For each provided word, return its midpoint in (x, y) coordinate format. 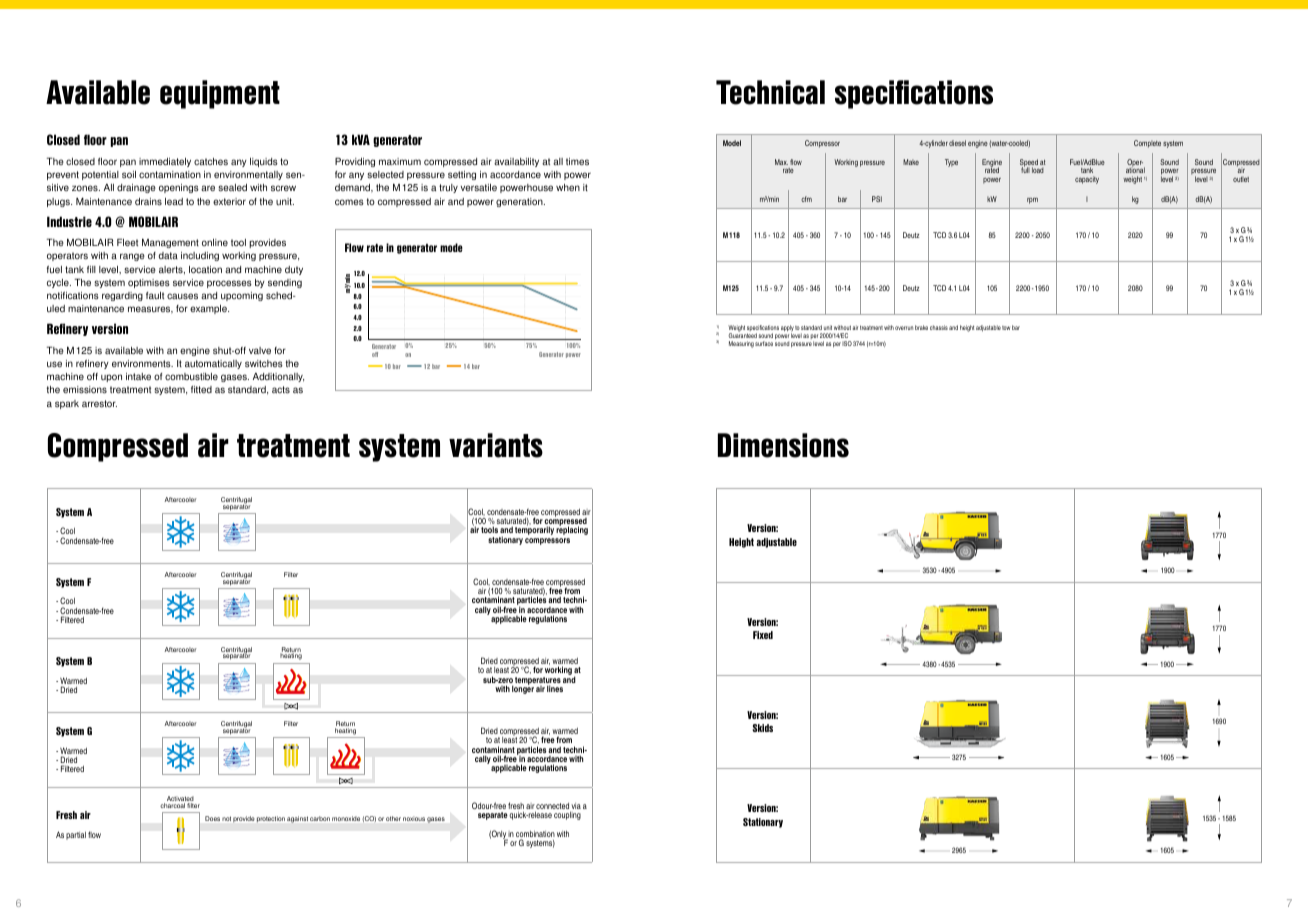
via (576, 806)
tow (1006, 328)
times (577, 161)
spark (67, 404)
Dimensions (783, 445)
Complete (1147, 144)
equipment (220, 94)
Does (212, 818)
